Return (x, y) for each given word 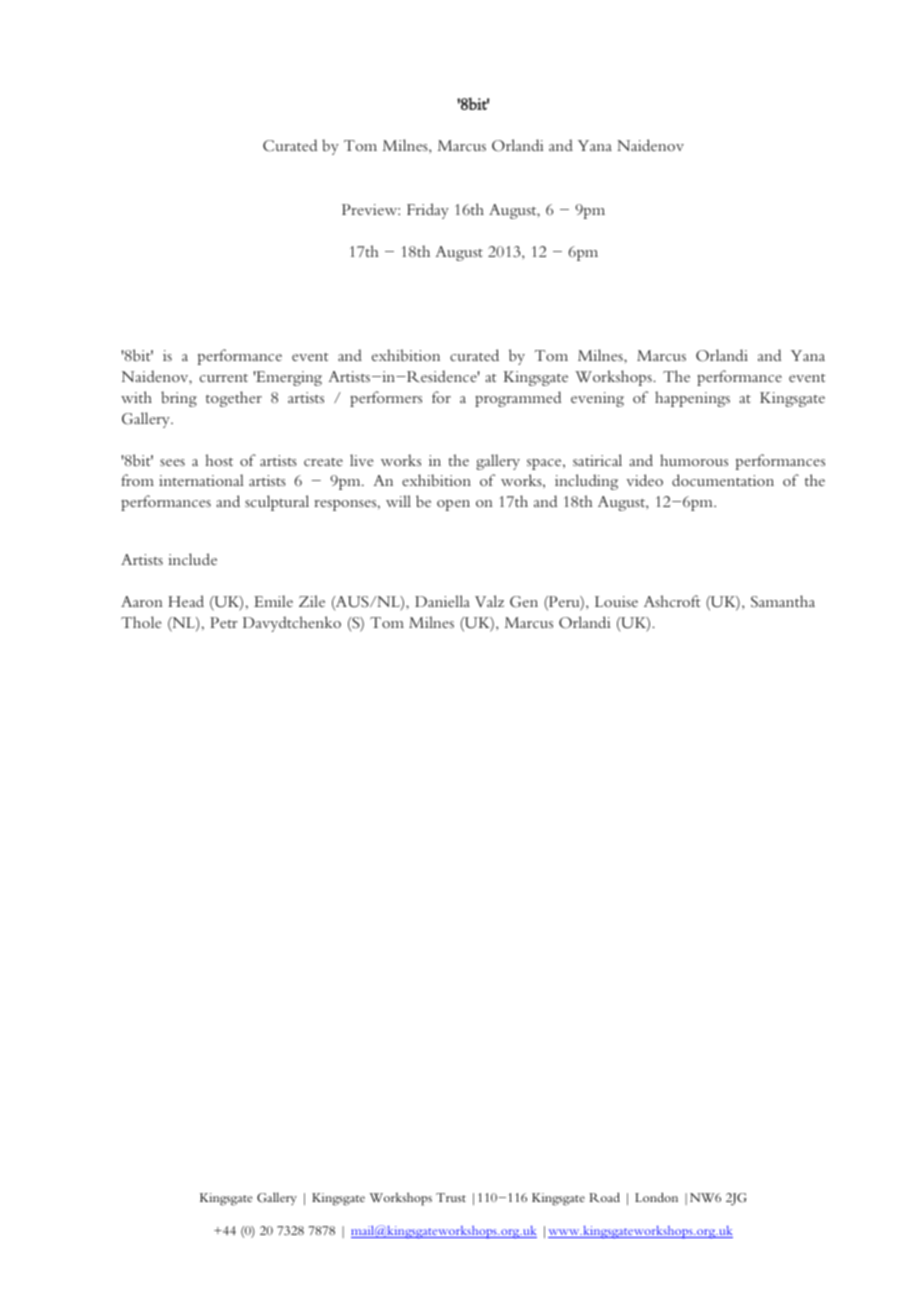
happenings (692, 399)
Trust (451, 1197)
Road (604, 1197)
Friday (428, 211)
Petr (224, 622)
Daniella (442, 601)
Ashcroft (672, 601)
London (656, 1197)
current (224, 378)
